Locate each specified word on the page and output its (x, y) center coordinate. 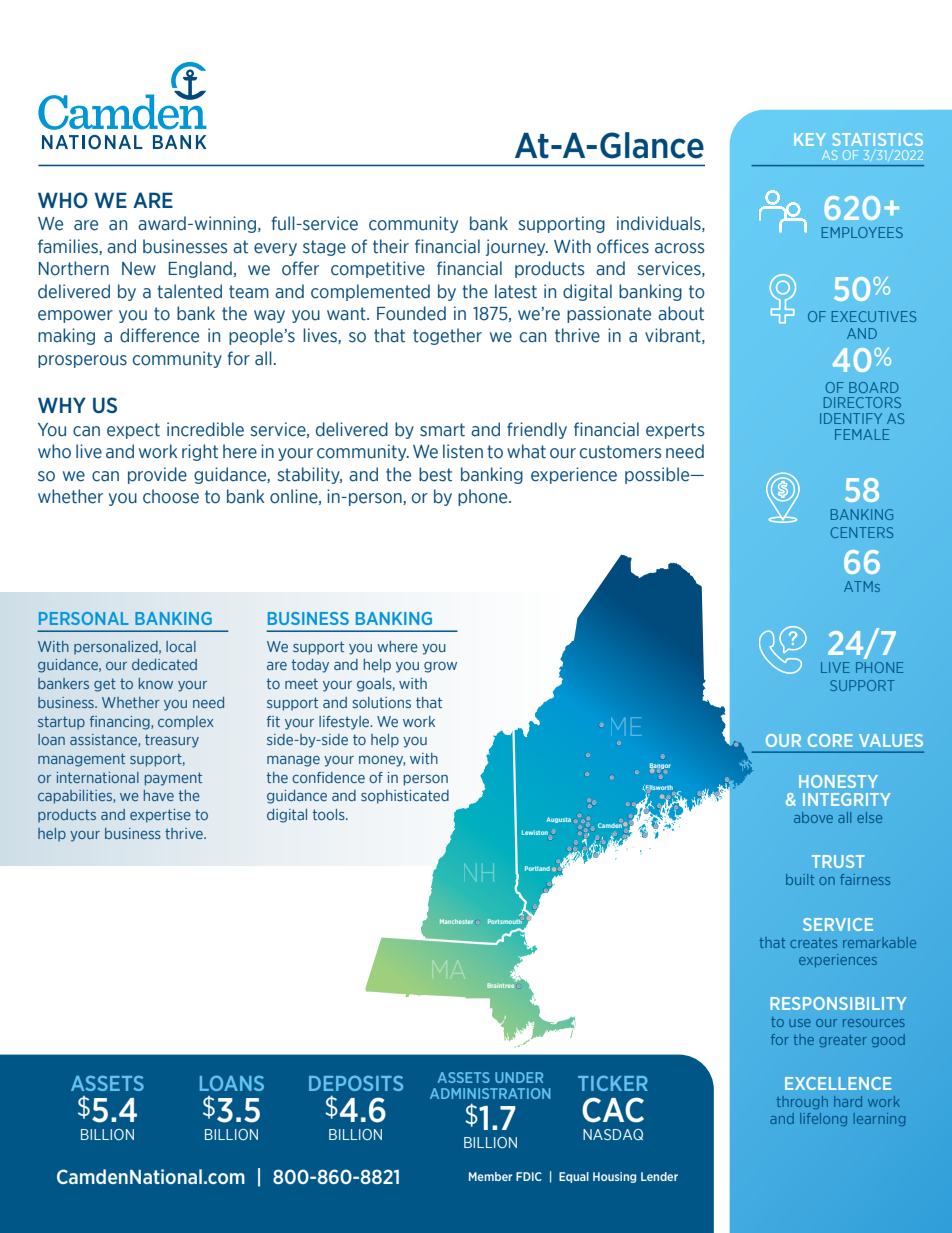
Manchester (456, 921)
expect (133, 431)
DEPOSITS (356, 1083)
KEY (810, 139)
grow (440, 667)
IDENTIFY (851, 418)
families (69, 247)
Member (490, 1176)
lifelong (823, 1119)
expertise (160, 816)
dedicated (164, 664)
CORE (830, 740)
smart (442, 430)
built (800, 879)
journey (517, 247)
